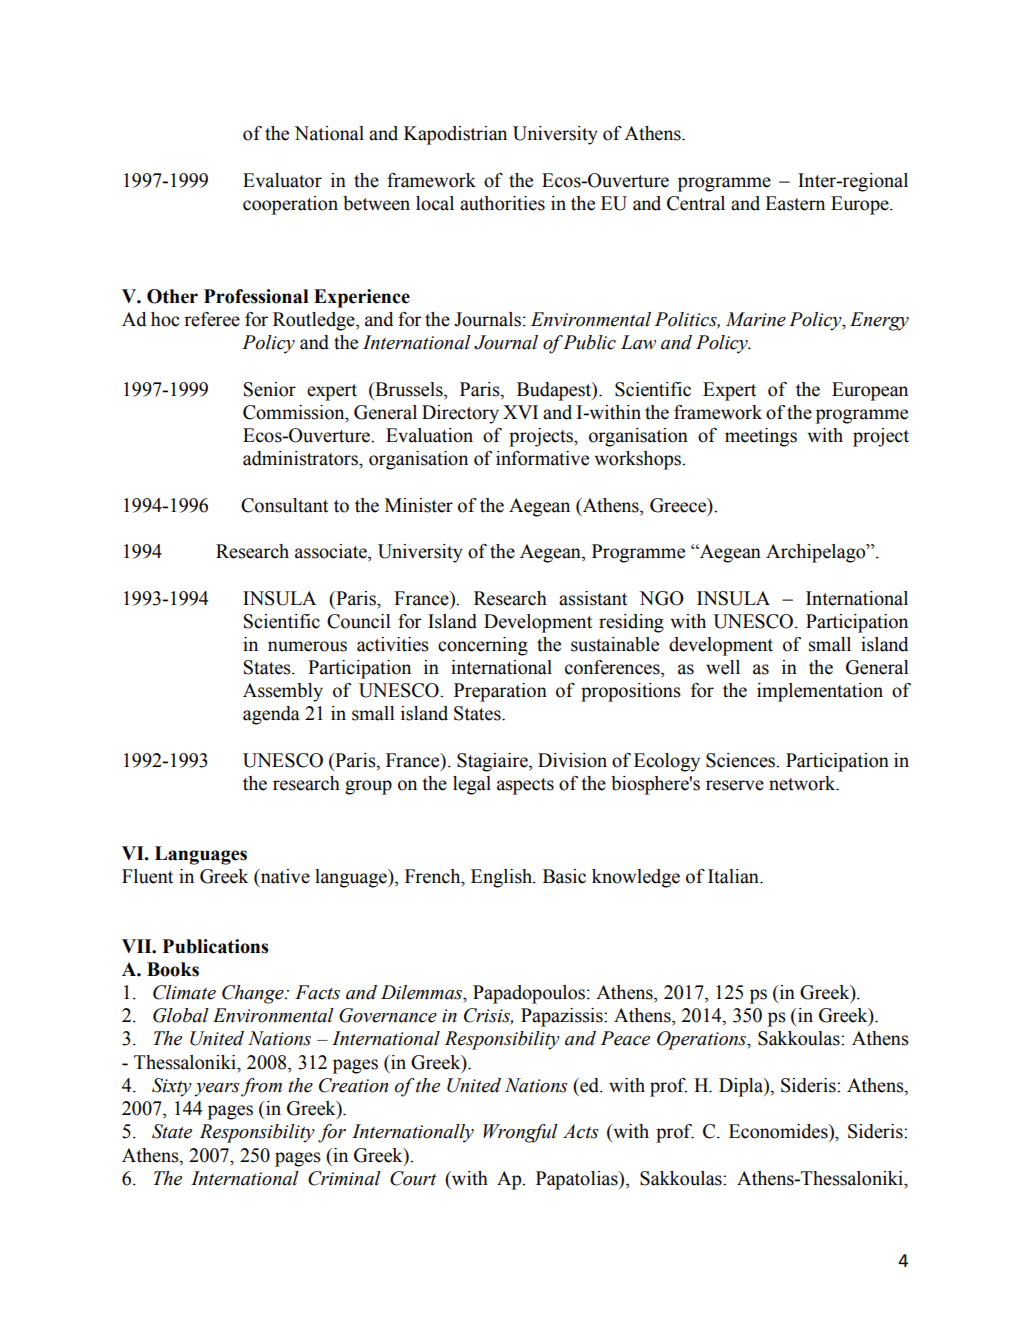 The width and height of the screenshot is (1029, 1332). What do you see at coordinates (502, 203) in the screenshot?
I see `authorities` at bounding box center [502, 203].
